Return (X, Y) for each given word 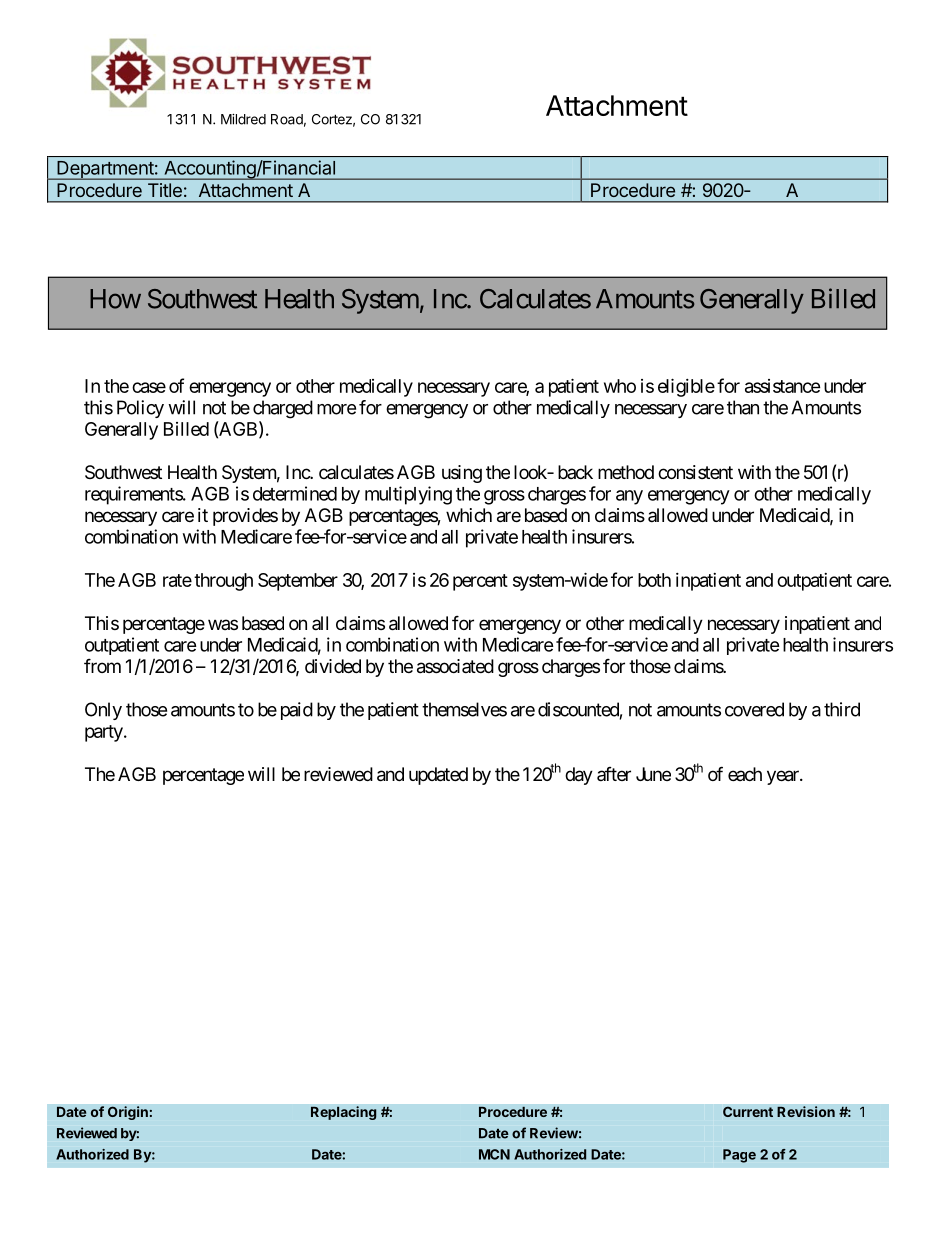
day (579, 776)
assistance (783, 386)
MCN (494, 1154)
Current (748, 1112)
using (462, 474)
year (784, 777)
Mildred (243, 119)
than (743, 407)
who (620, 386)
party (104, 733)
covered (754, 709)
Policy (140, 409)
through (223, 582)
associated (455, 666)
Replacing (344, 1113)
